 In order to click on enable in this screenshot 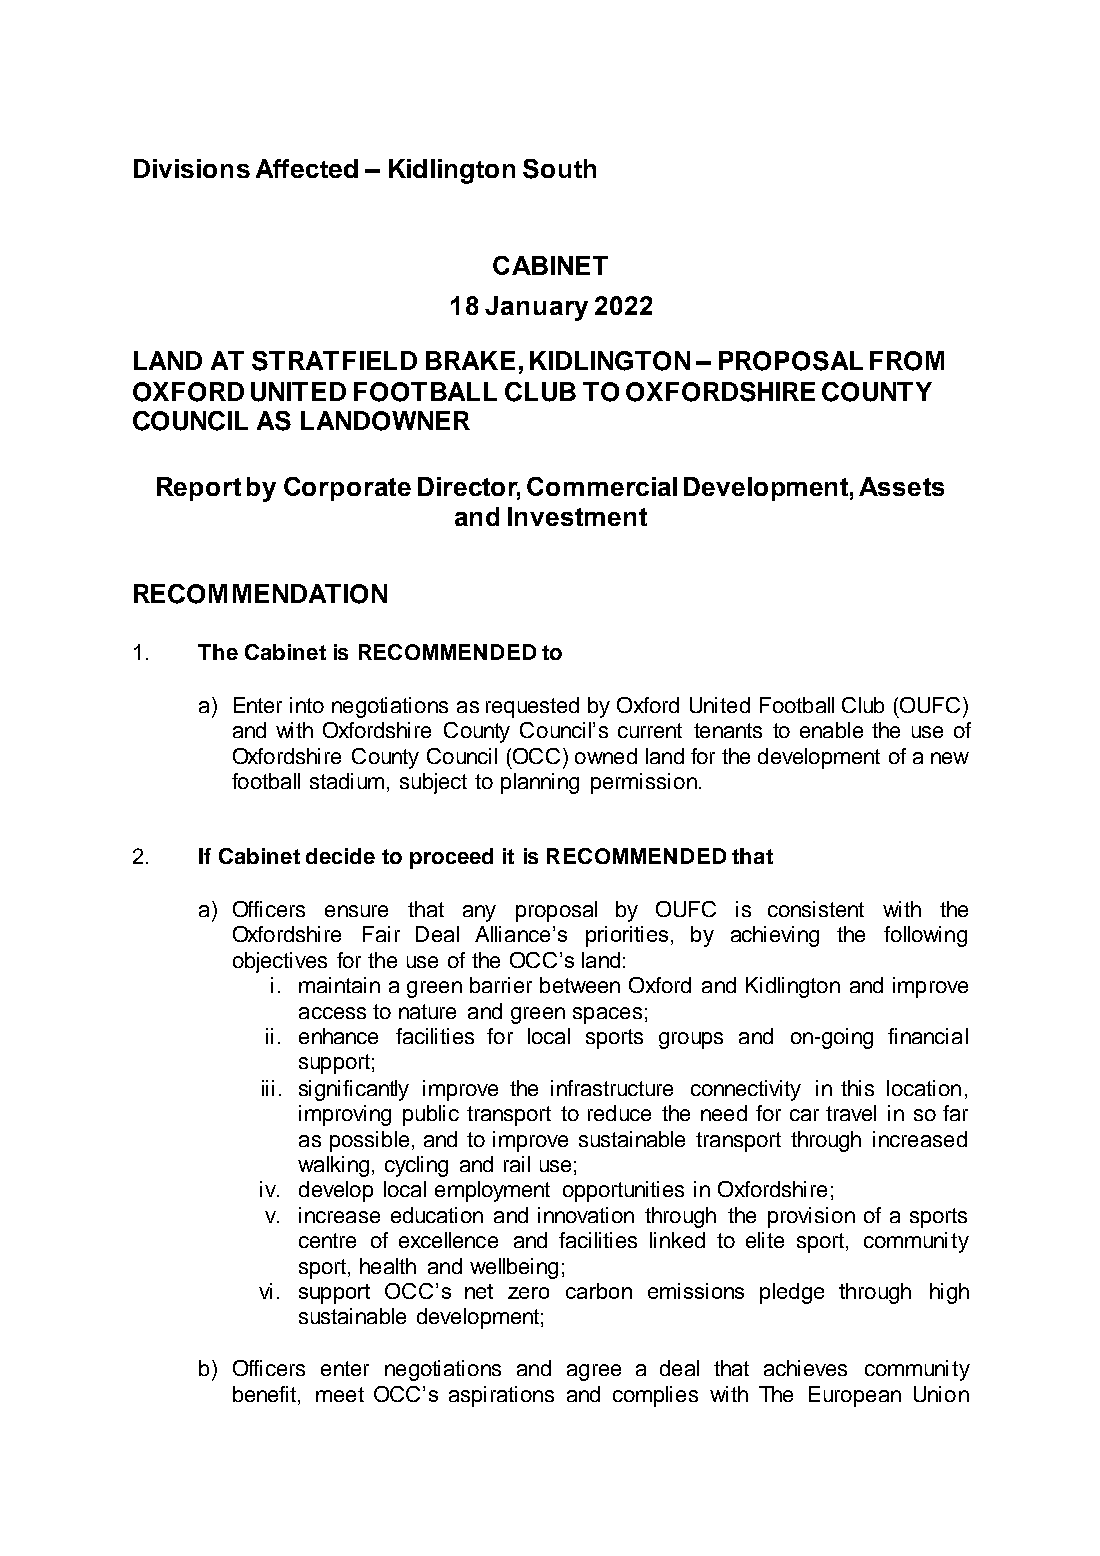, I will do `click(831, 730)`.
